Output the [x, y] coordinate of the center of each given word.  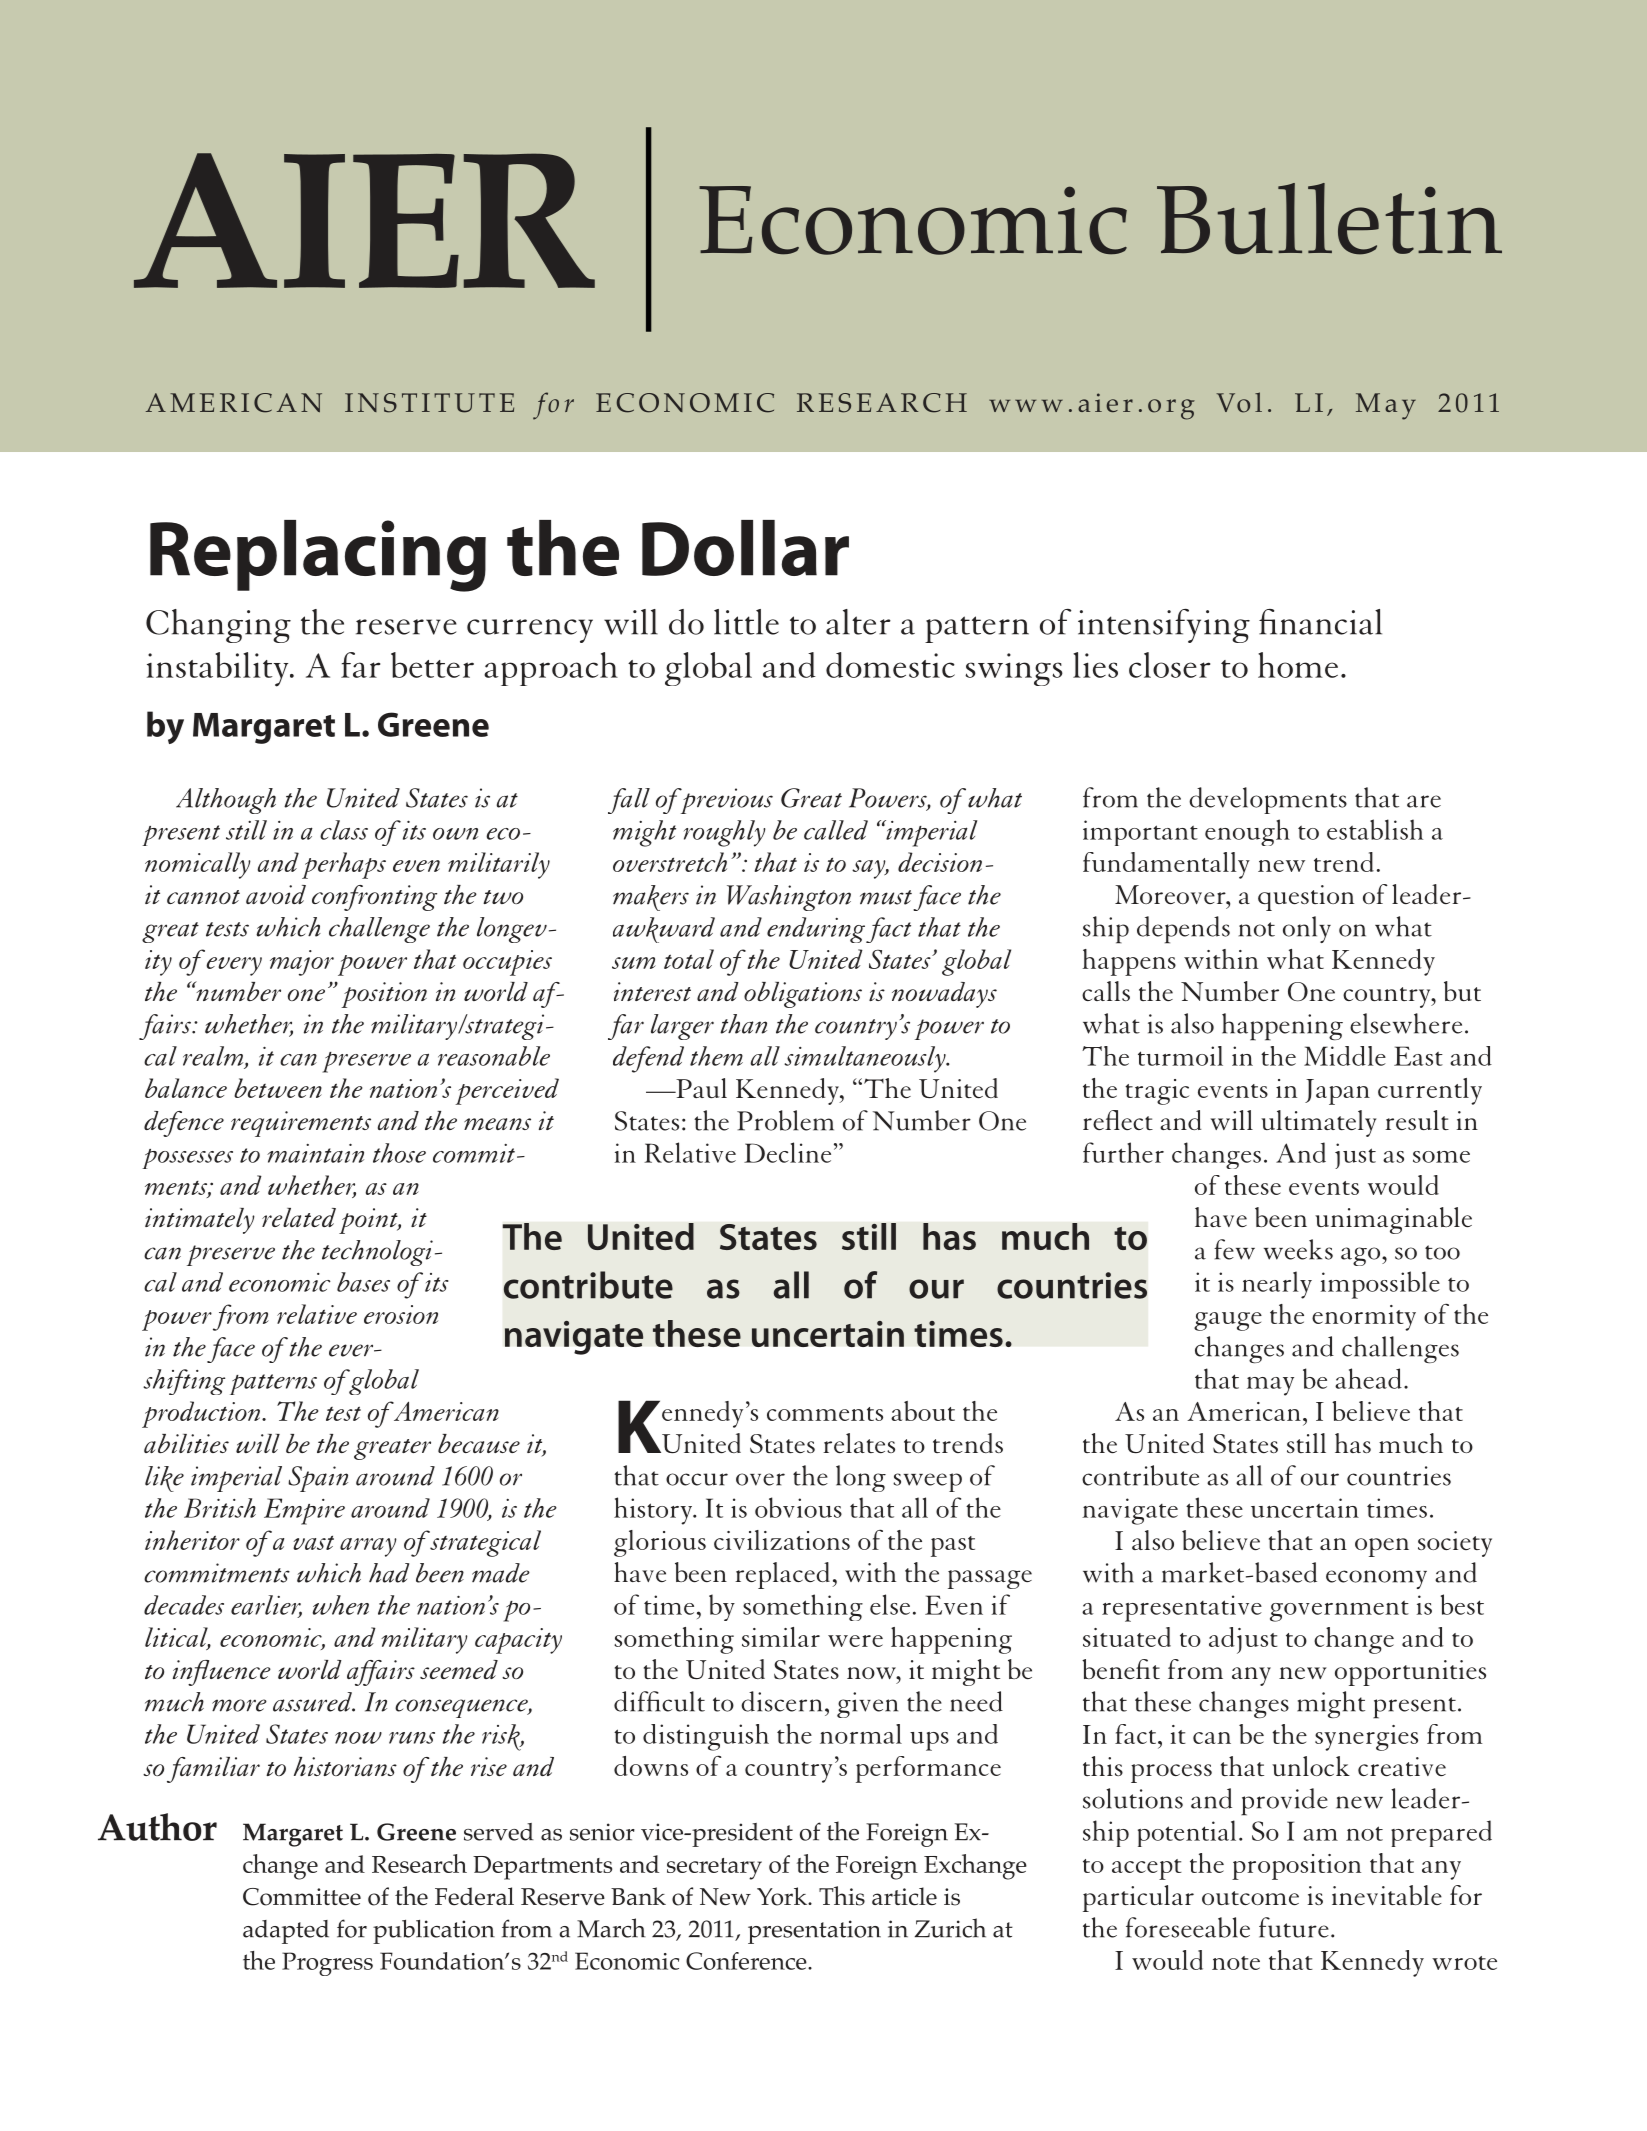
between [278, 1088]
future [1294, 1927]
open [1382, 1547]
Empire [304, 1511]
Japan [1337, 1092]
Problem [785, 1120]
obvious [798, 1507]
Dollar [745, 548]
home [1298, 665]
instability [219, 669]
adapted [286, 1932]
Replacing [318, 556]
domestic [890, 665]
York [783, 1896]
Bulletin [1329, 219]
